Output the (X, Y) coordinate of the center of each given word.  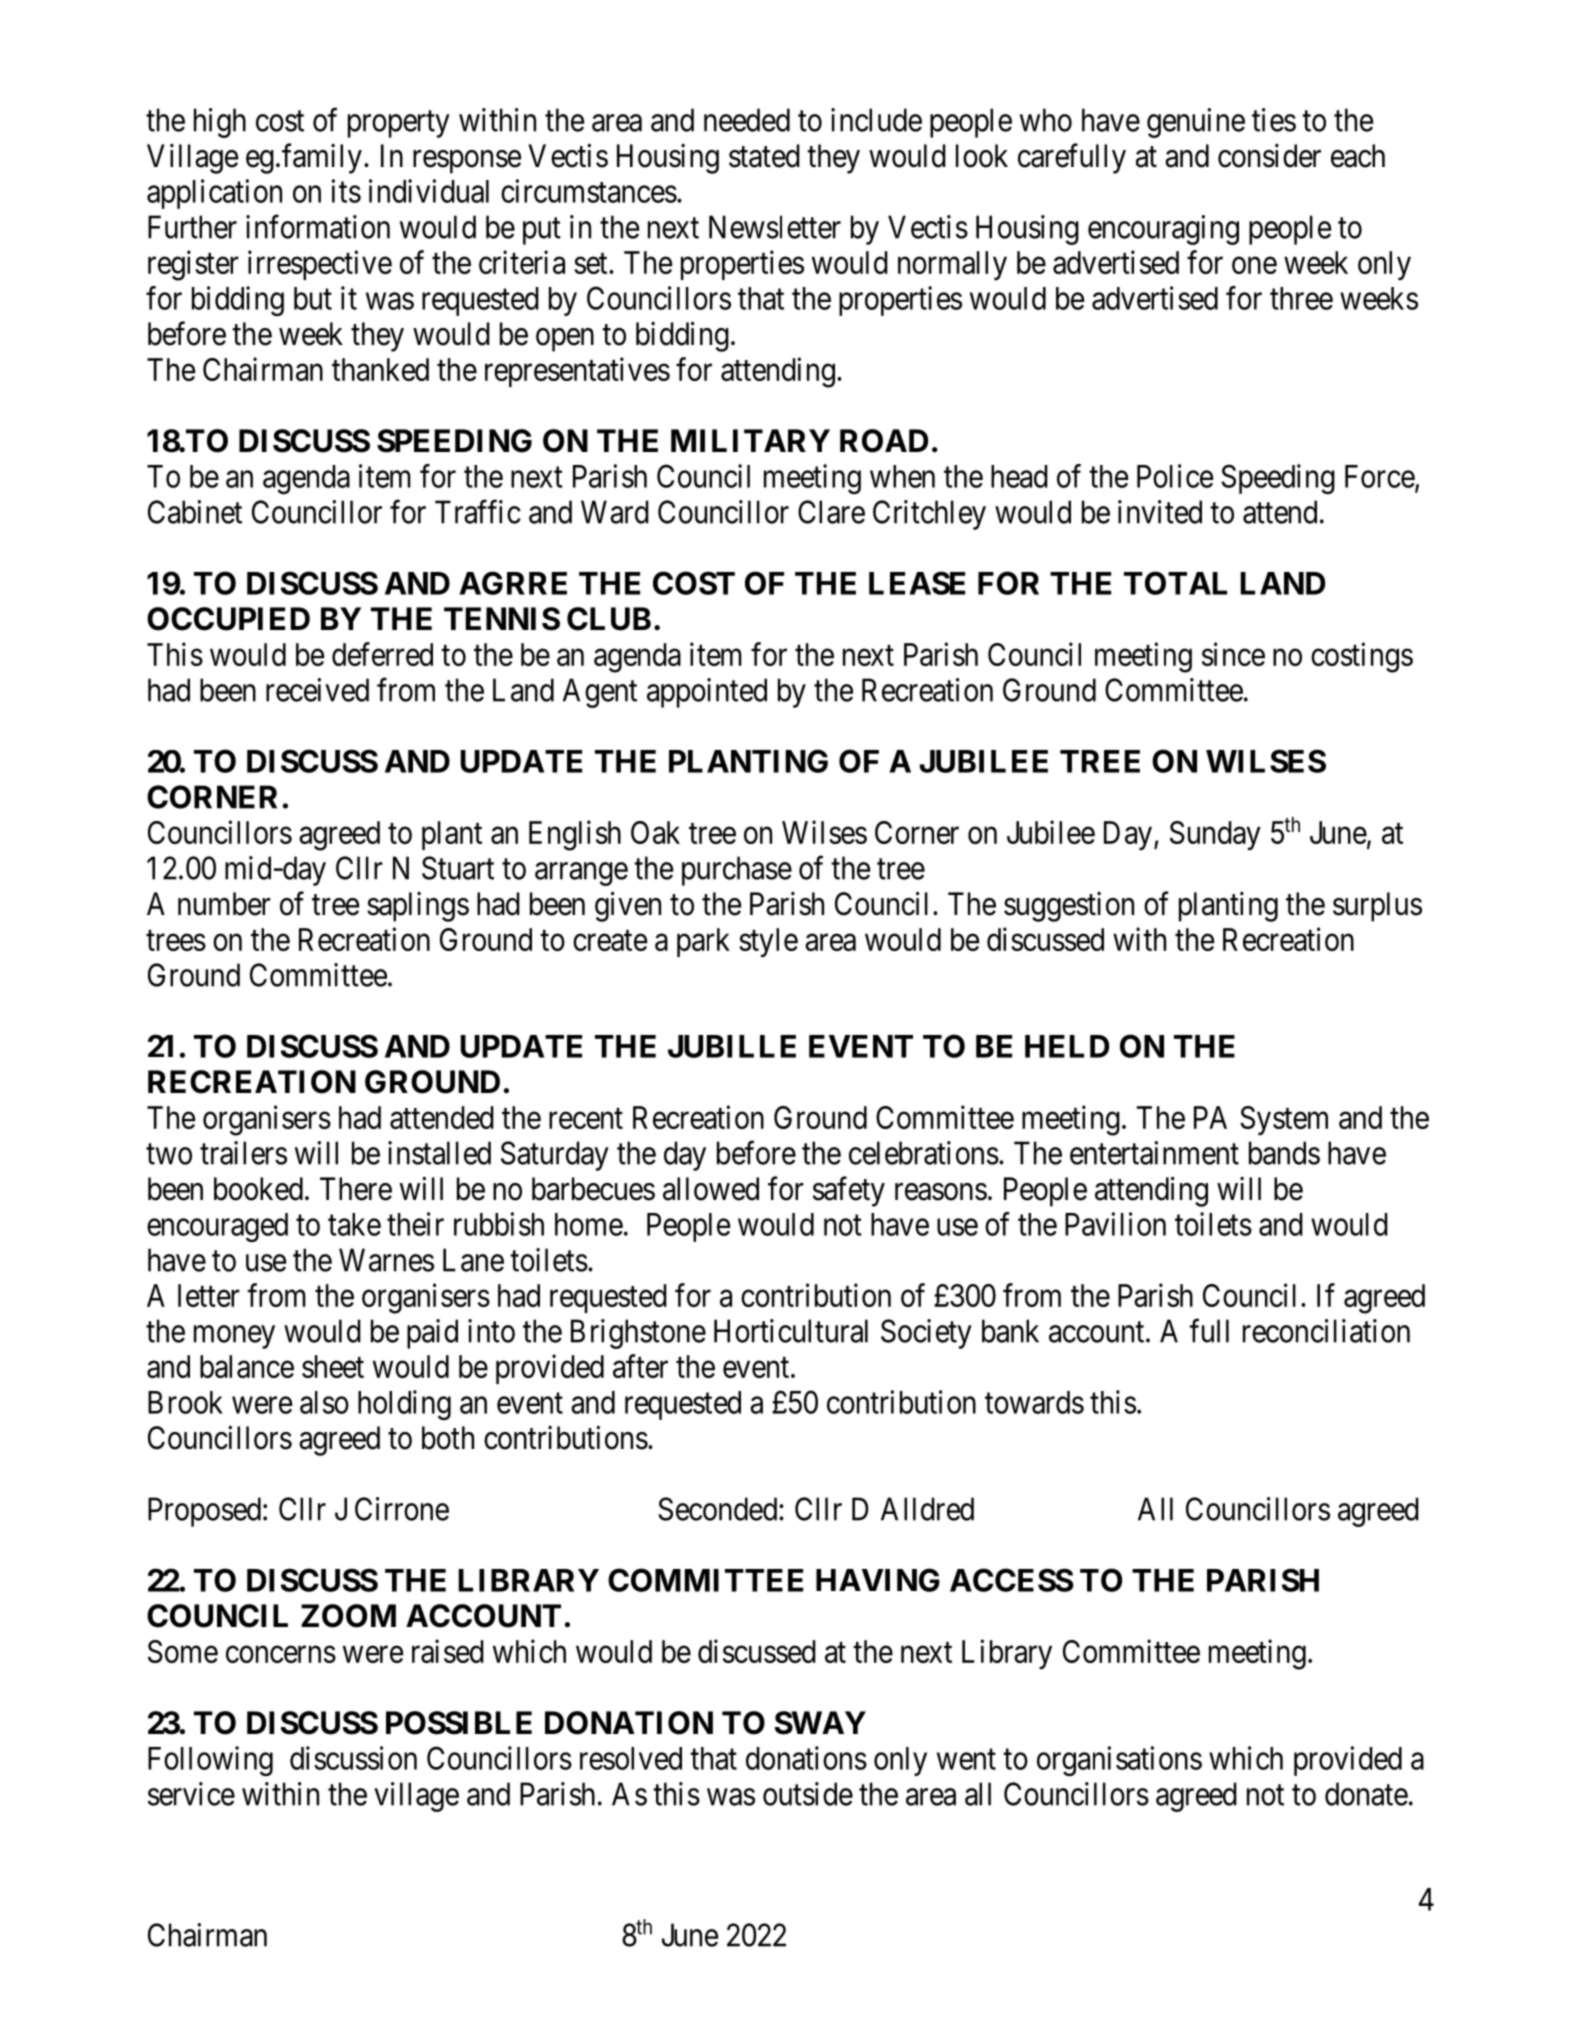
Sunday (1215, 835)
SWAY (820, 1723)
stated (764, 156)
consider (1269, 156)
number (224, 904)
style (768, 942)
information (318, 227)
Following (210, 1761)
